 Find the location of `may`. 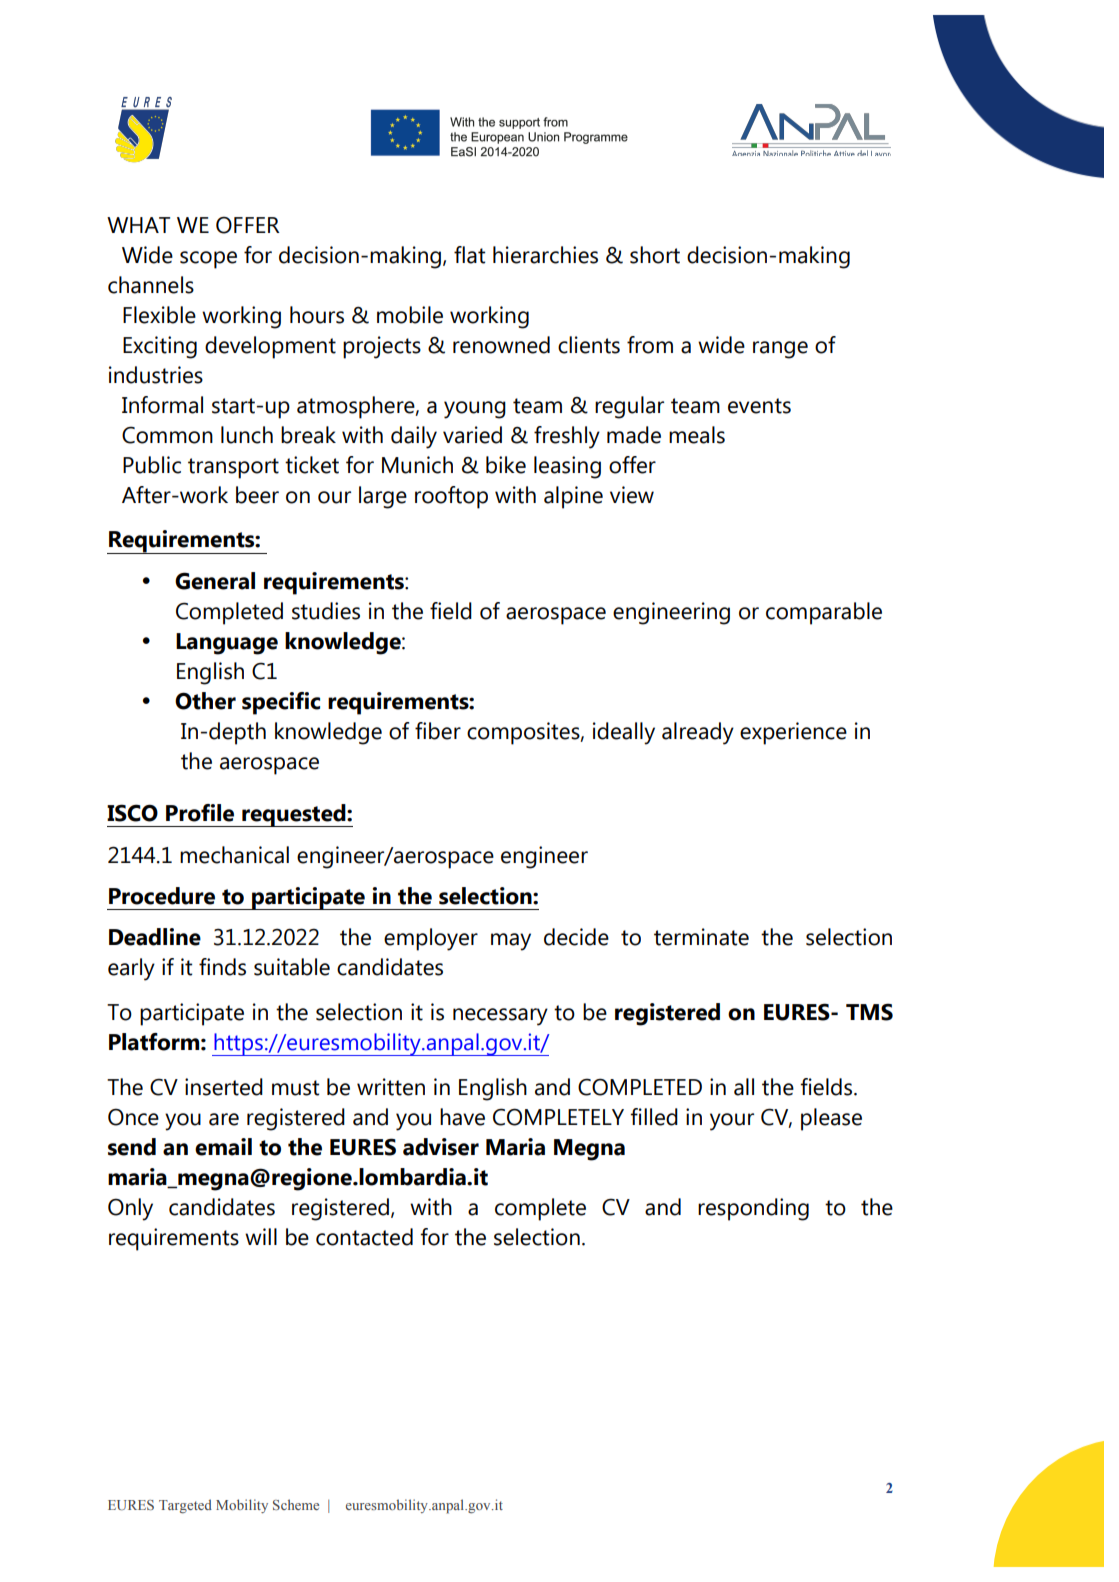

may is located at coordinates (511, 942).
